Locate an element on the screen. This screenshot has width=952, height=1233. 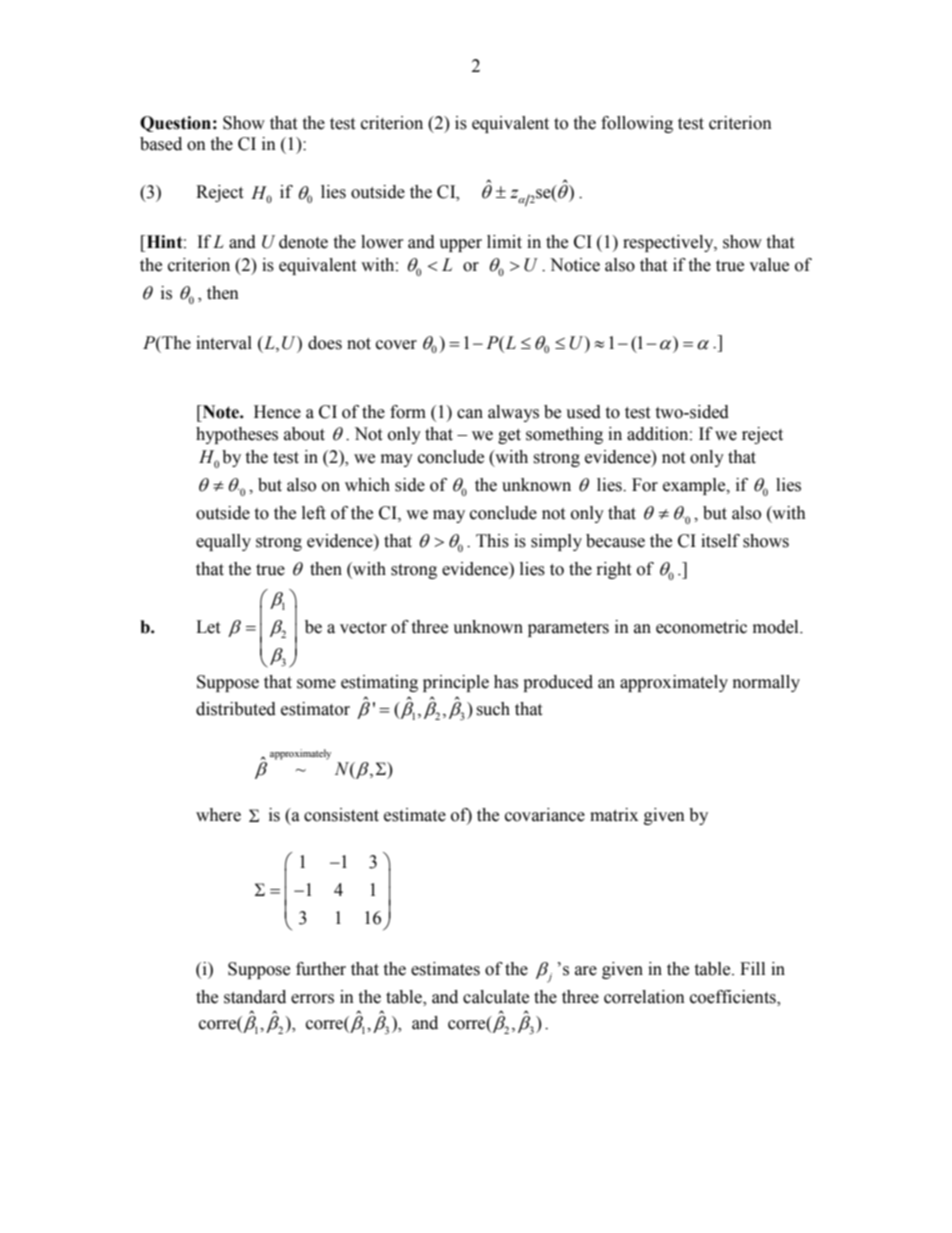
limit is located at coordinates (504, 242).
